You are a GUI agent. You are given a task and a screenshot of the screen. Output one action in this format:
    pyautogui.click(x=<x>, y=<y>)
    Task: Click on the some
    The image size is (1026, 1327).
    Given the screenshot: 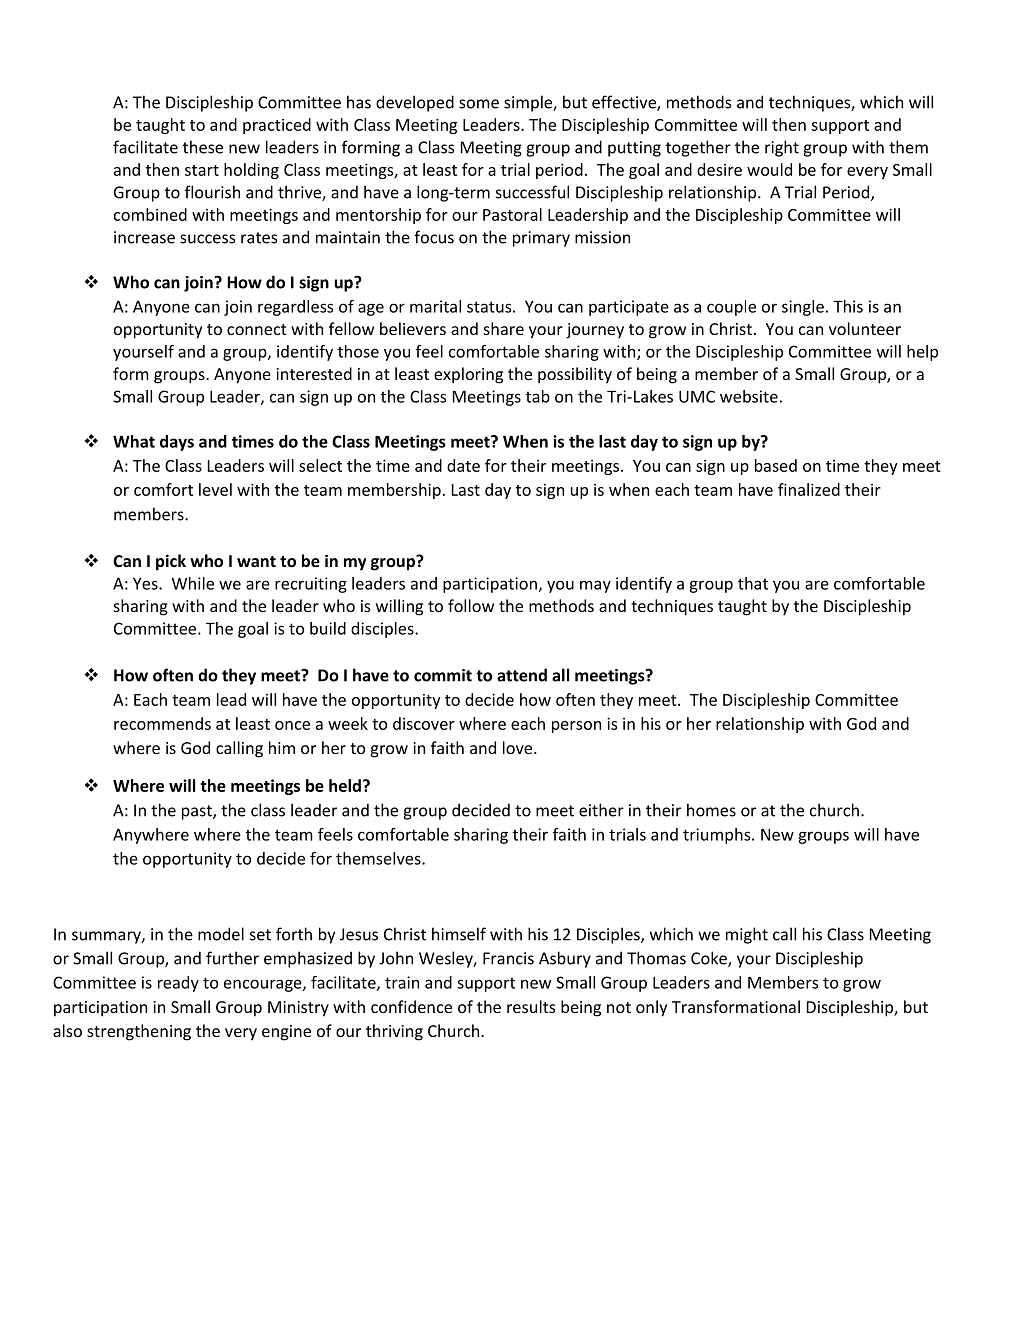 What is the action you would take?
    pyautogui.click(x=479, y=104)
